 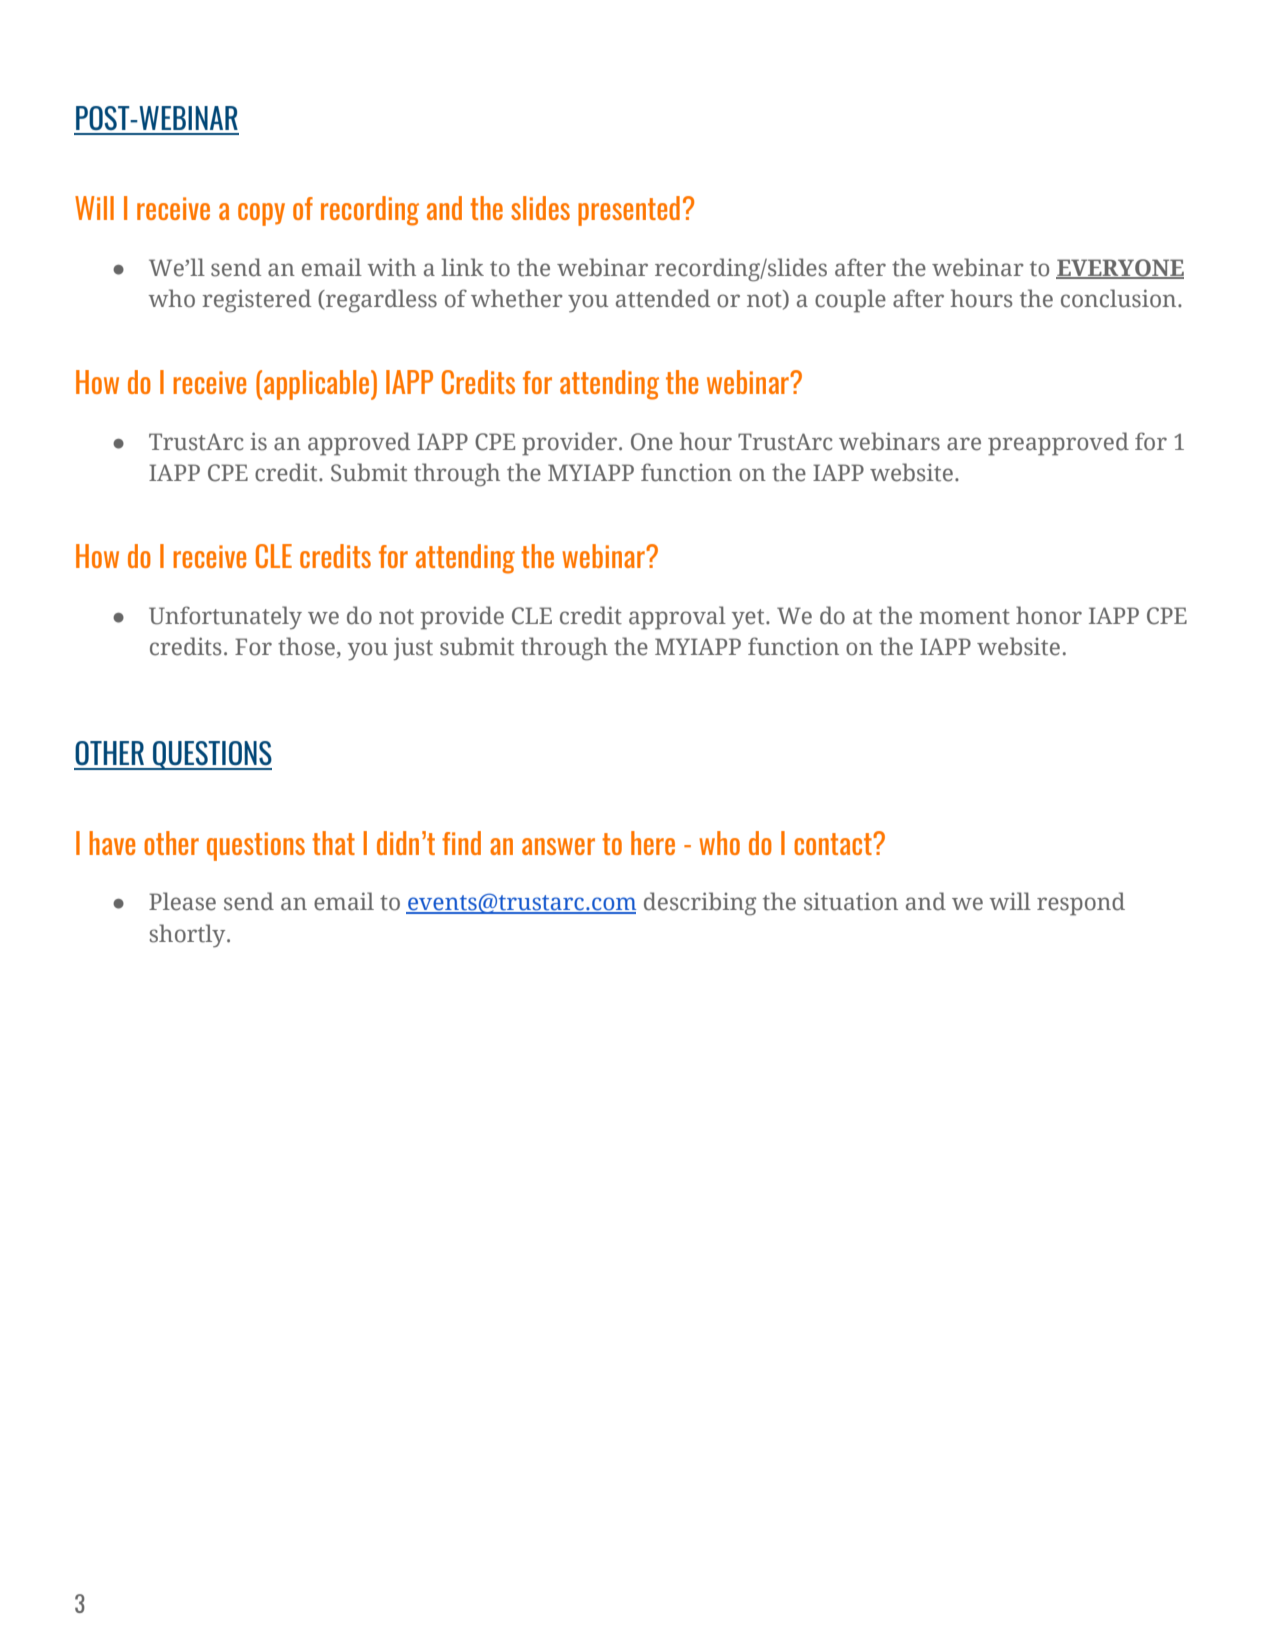 What do you see at coordinates (1081, 904) in the screenshot?
I see `respond` at bounding box center [1081, 904].
